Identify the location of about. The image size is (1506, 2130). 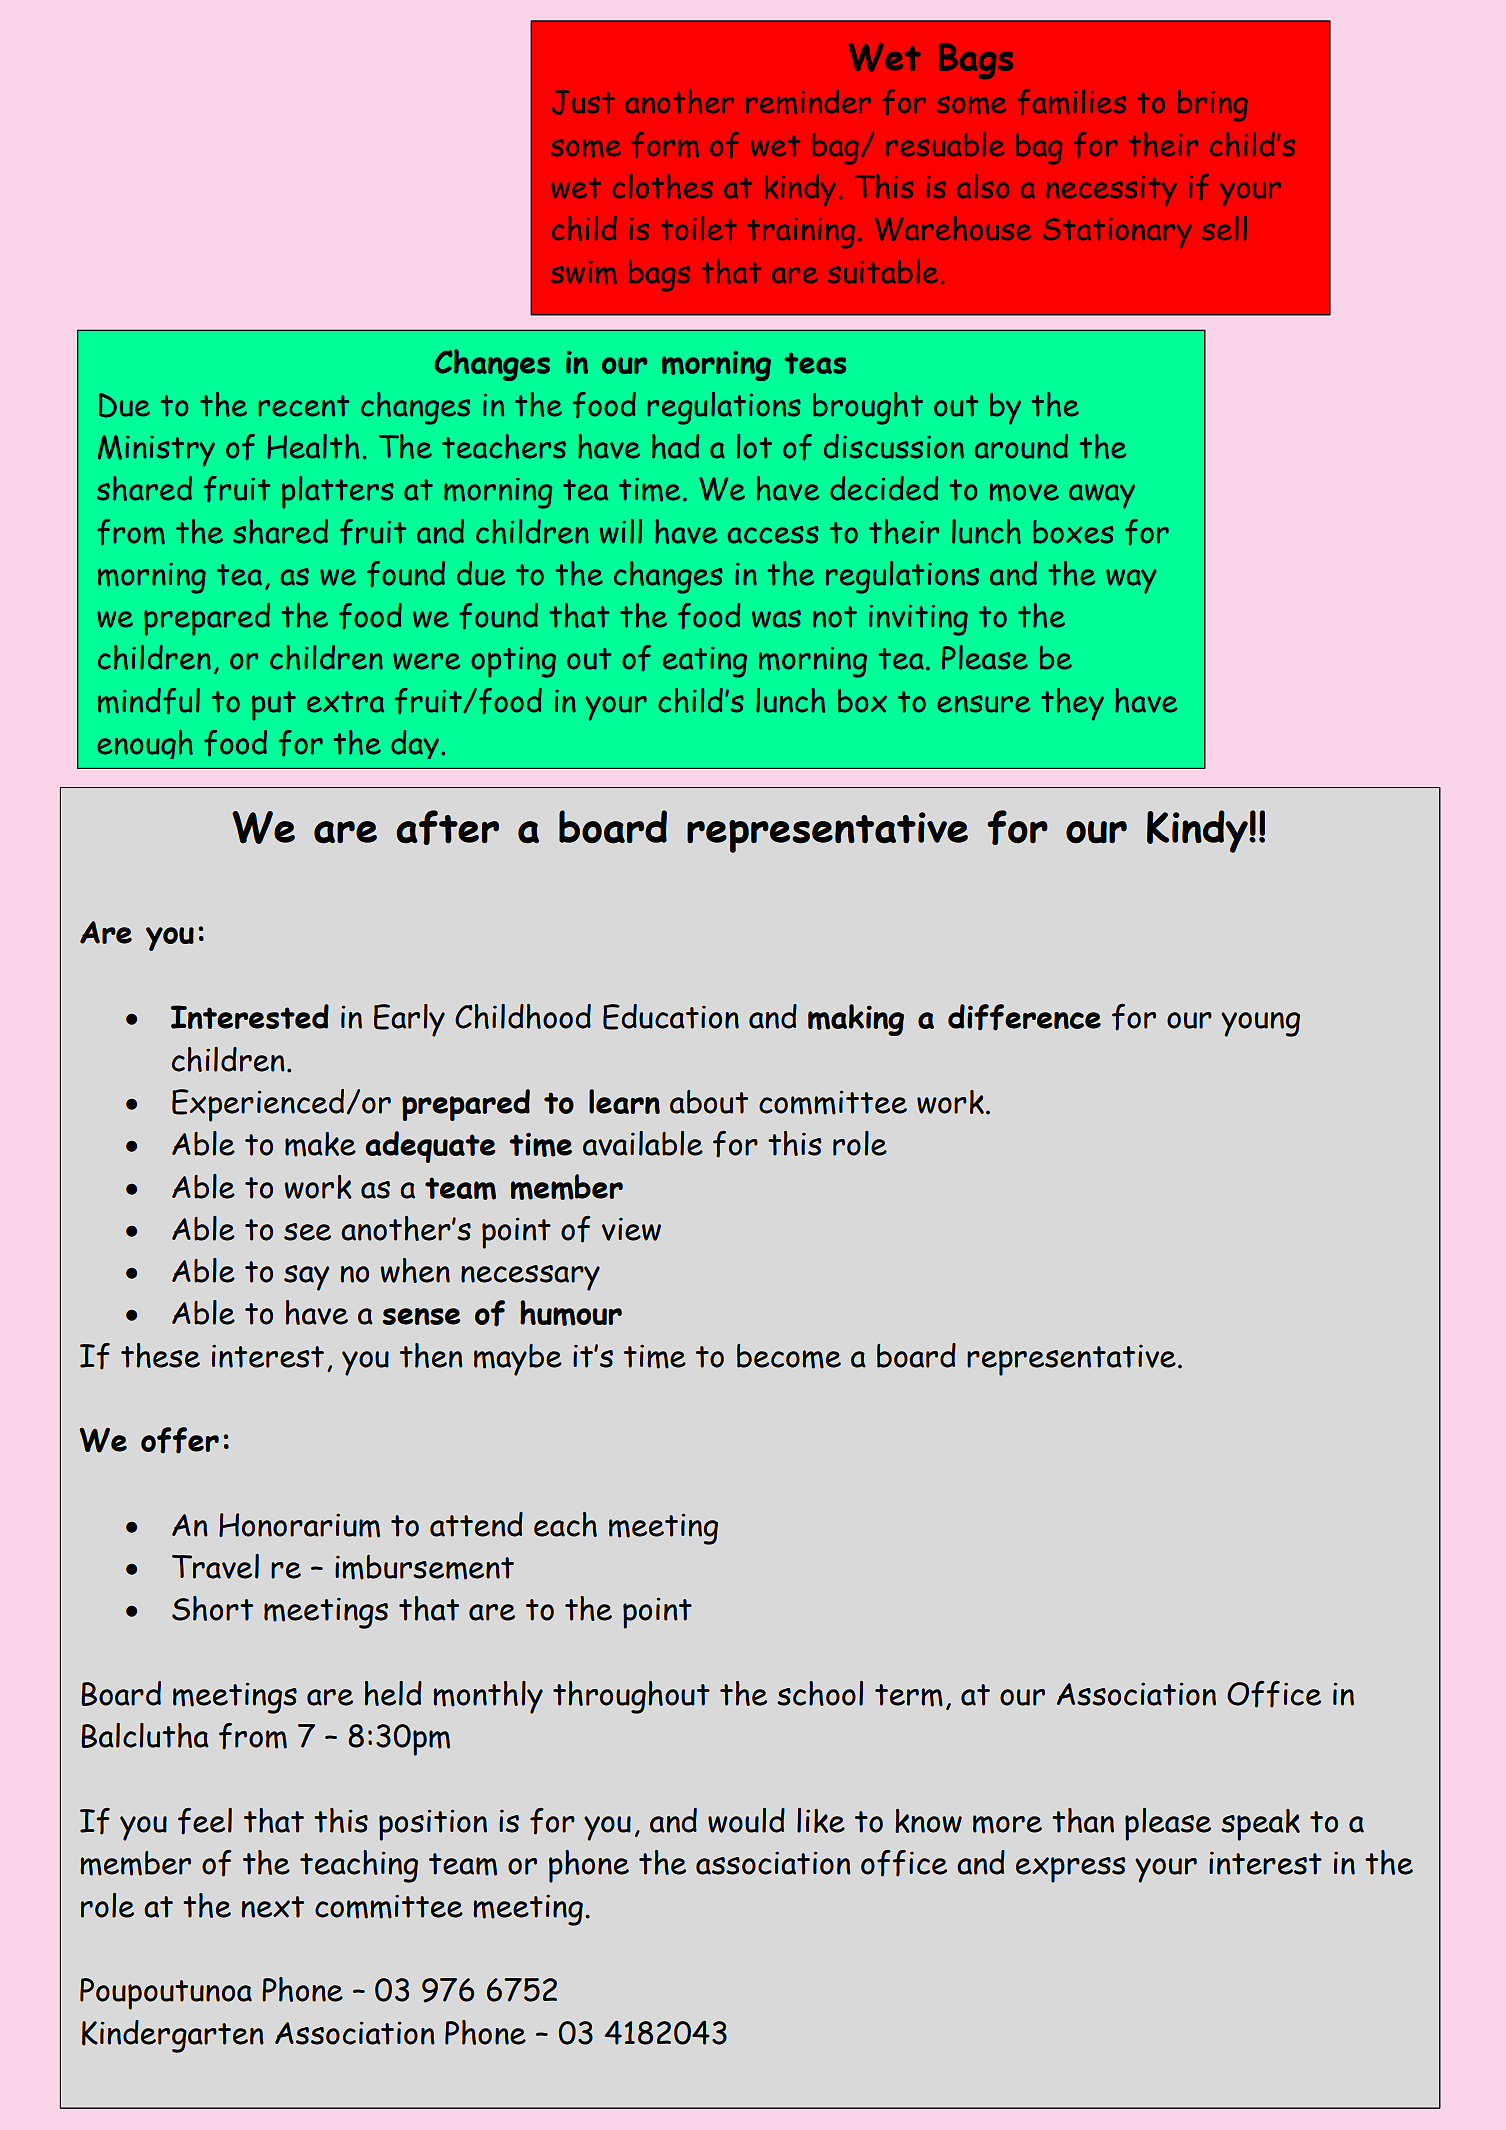
(709, 1102).
